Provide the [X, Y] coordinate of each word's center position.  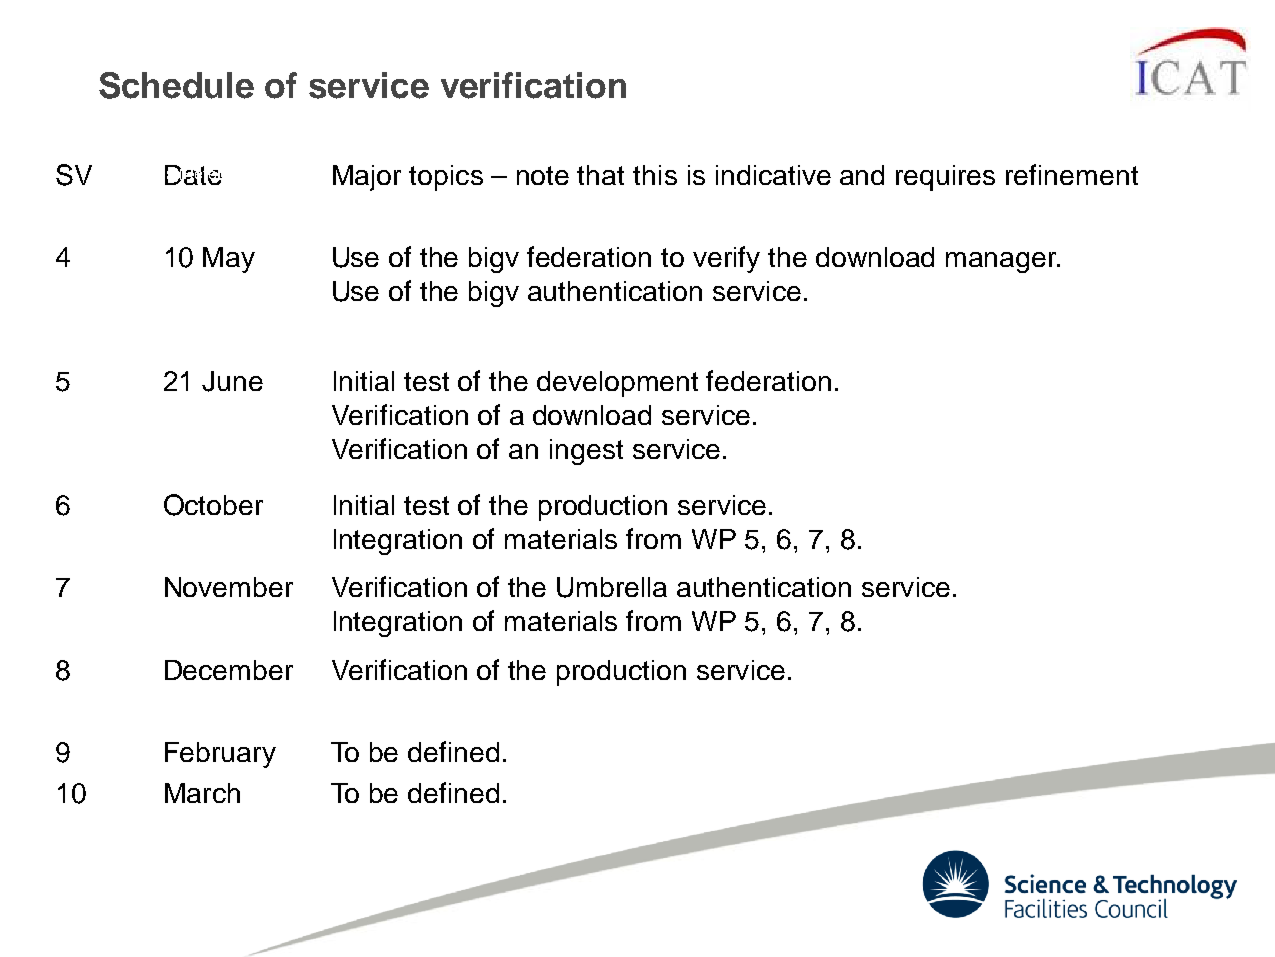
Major [367, 178]
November [229, 587]
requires [945, 178]
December [229, 670]
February [220, 755]
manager [1002, 262]
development [617, 384]
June [232, 381]
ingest [586, 452]
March [202, 793]
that [600, 175]
